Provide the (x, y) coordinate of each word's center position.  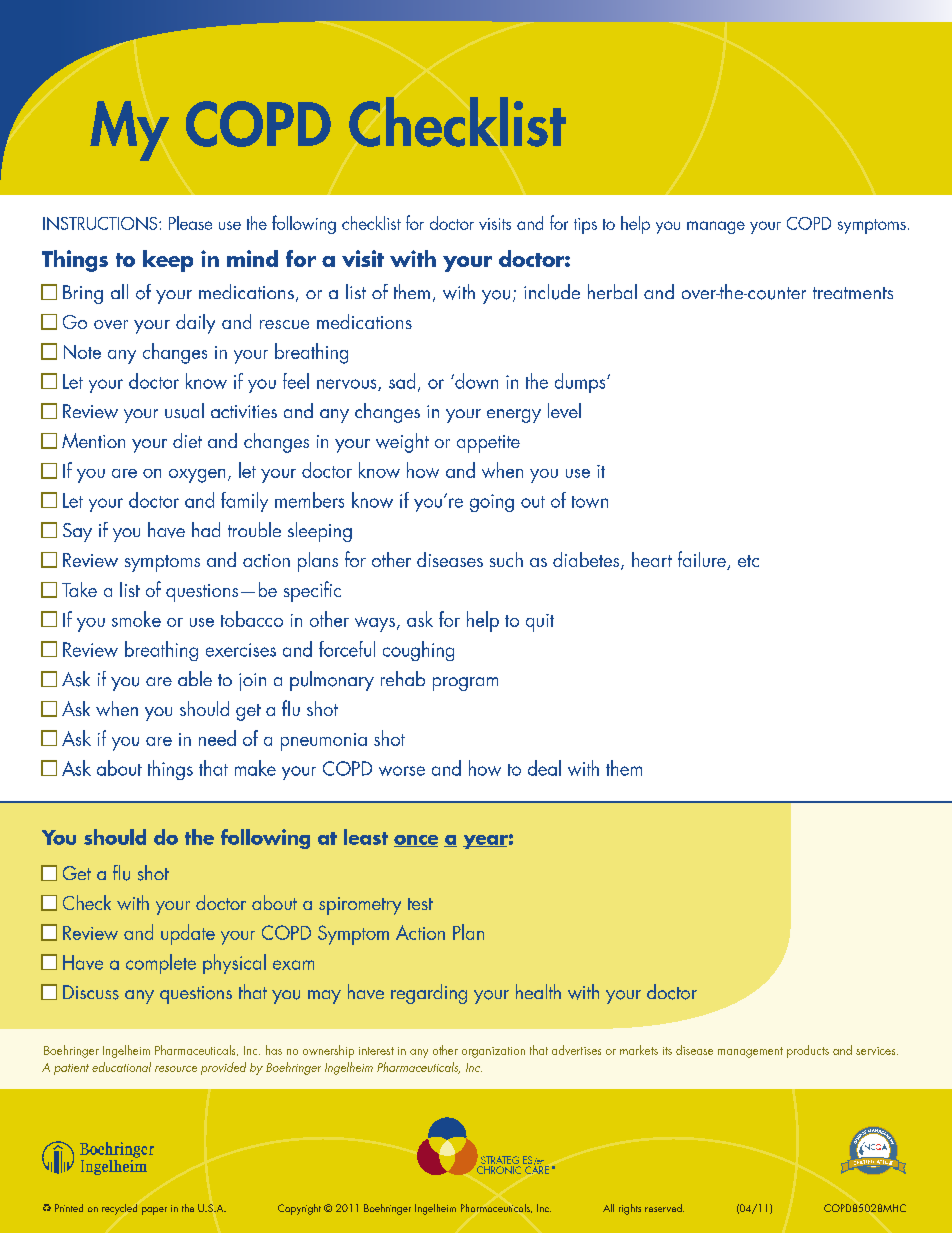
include (552, 292)
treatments (853, 293)
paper (154, 1211)
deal (544, 768)
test (420, 904)
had (206, 529)
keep (168, 261)
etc (748, 561)
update (188, 934)
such (506, 559)
